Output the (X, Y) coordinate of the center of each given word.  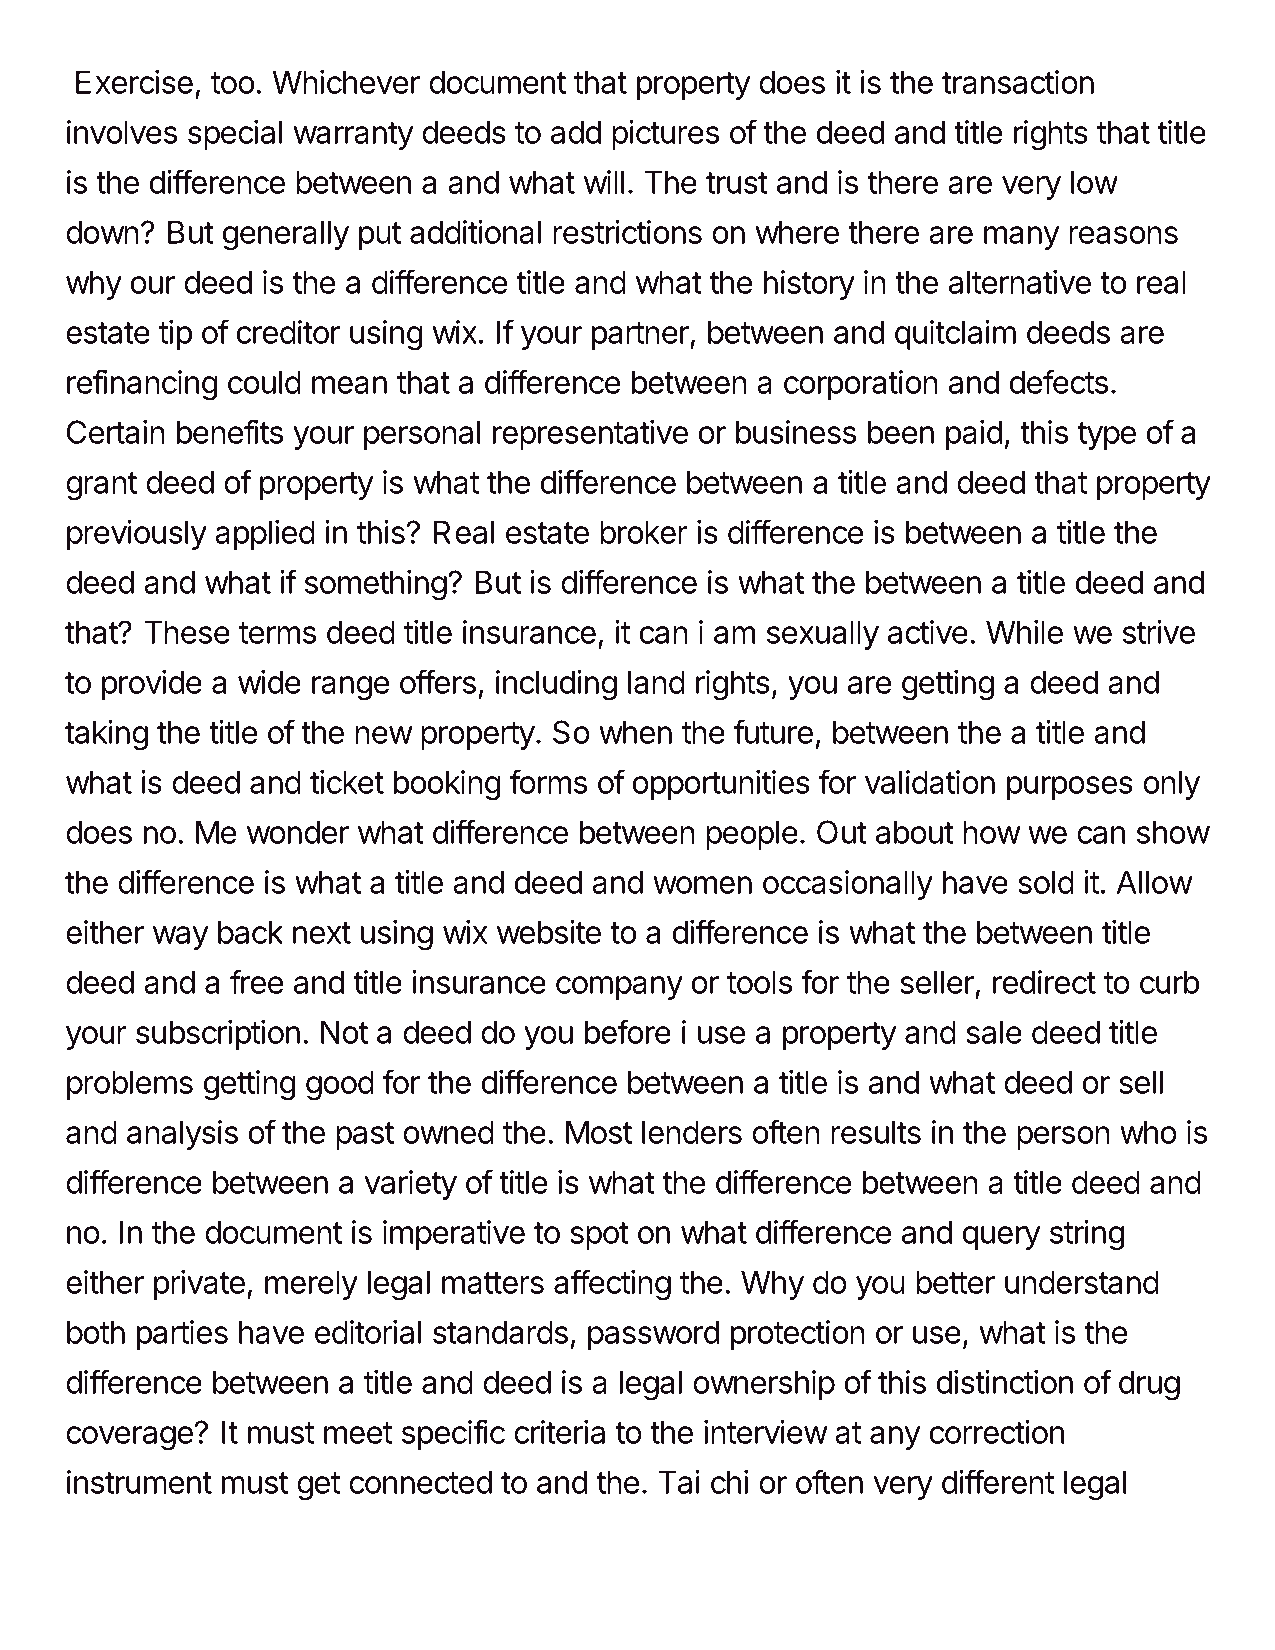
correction (997, 1432)
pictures (665, 135)
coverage (129, 1438)
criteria (559, 1432)
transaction (1018, 82)
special (235, 135)
